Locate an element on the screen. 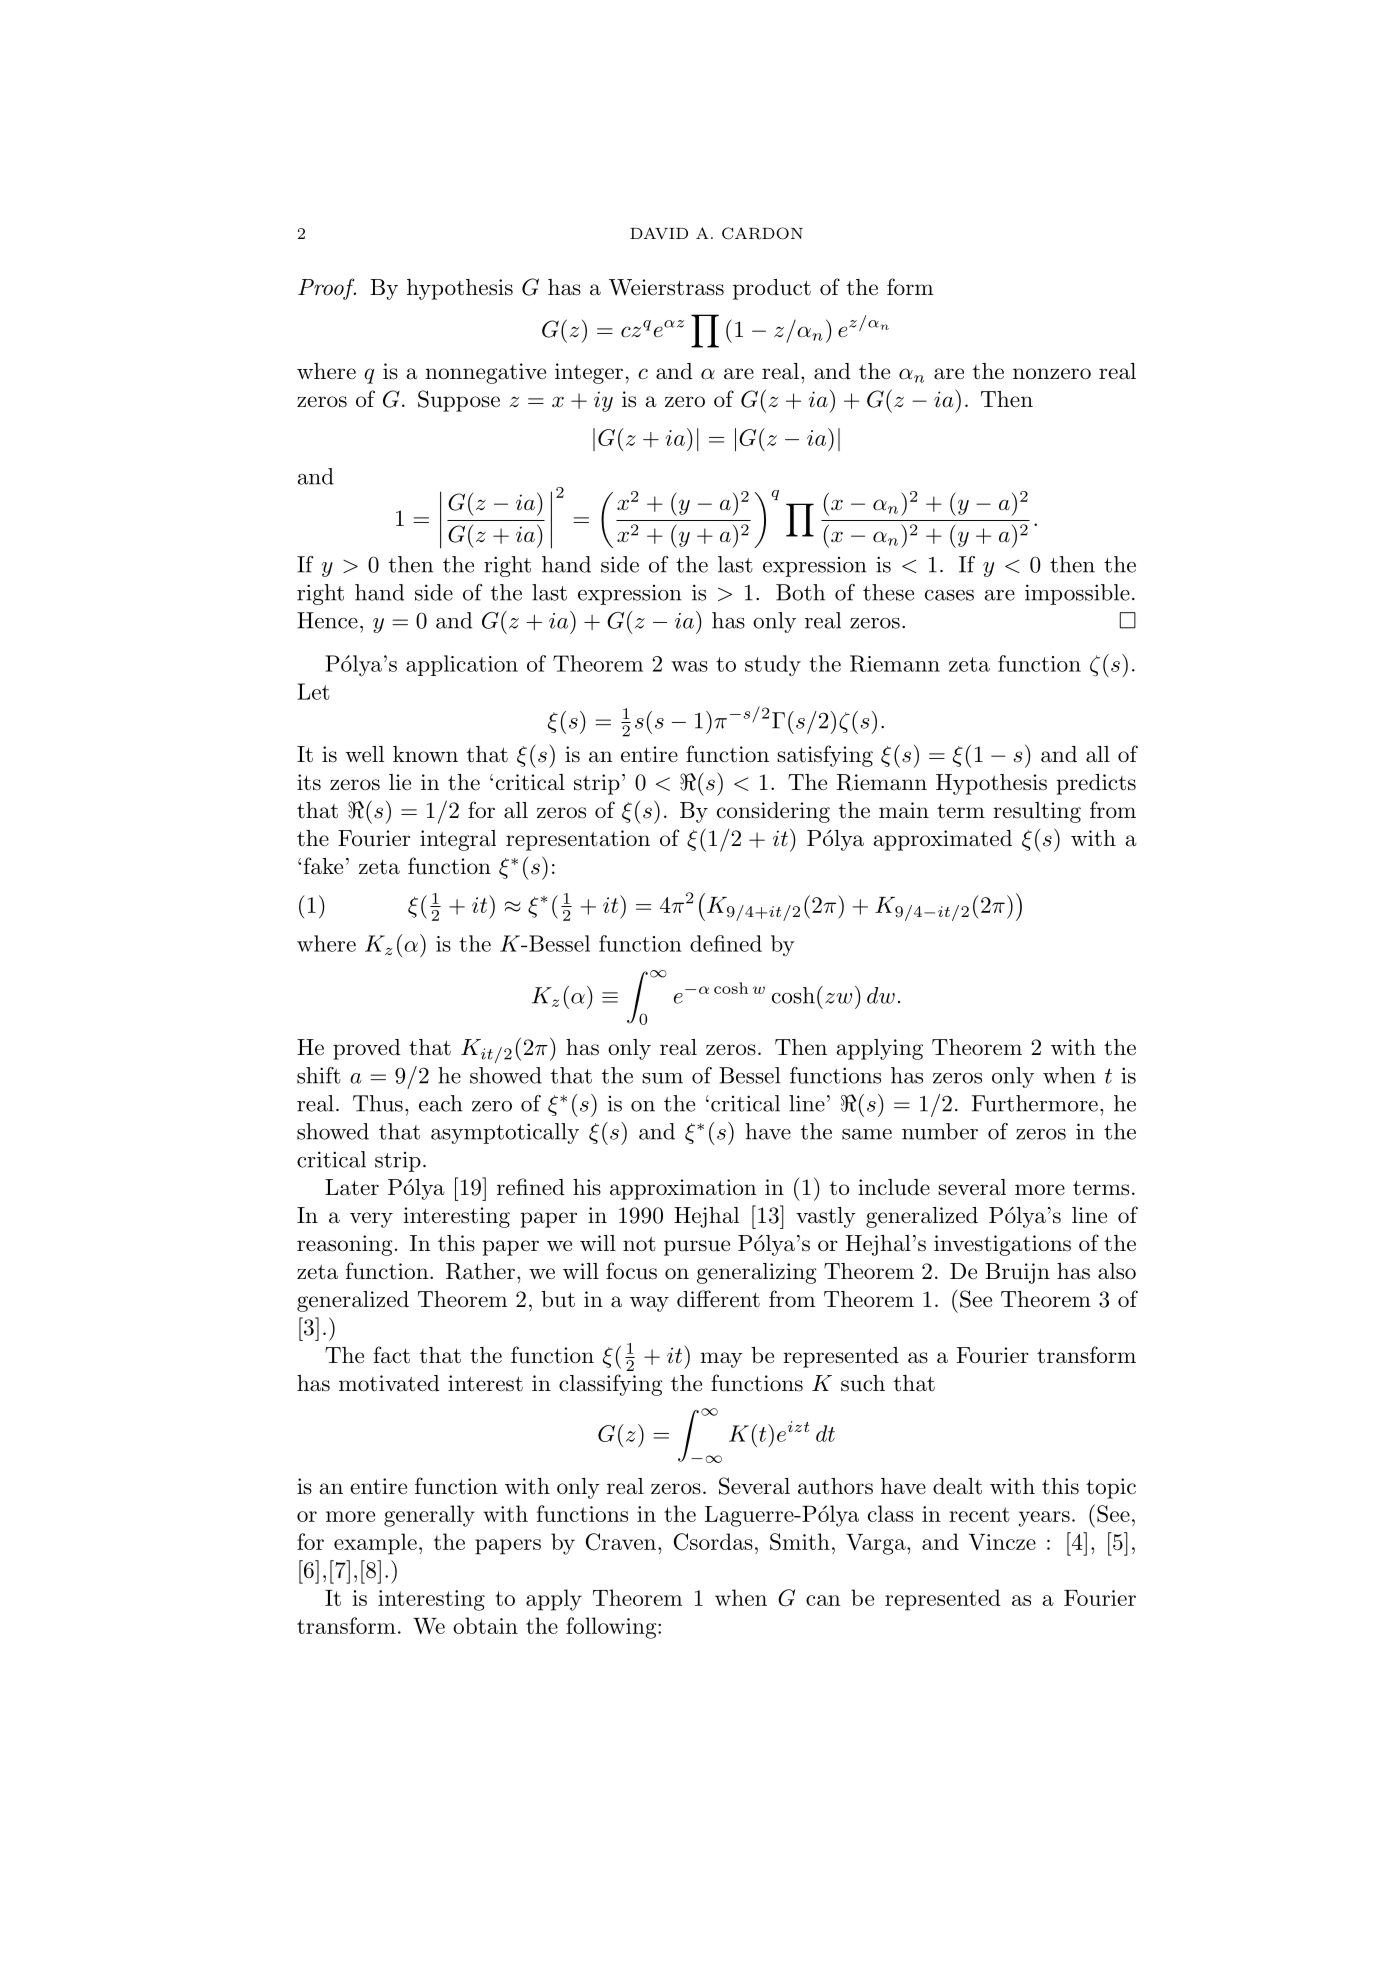 The image size is (1394, 1971). Thus is located at coordinates (378, 1103).
